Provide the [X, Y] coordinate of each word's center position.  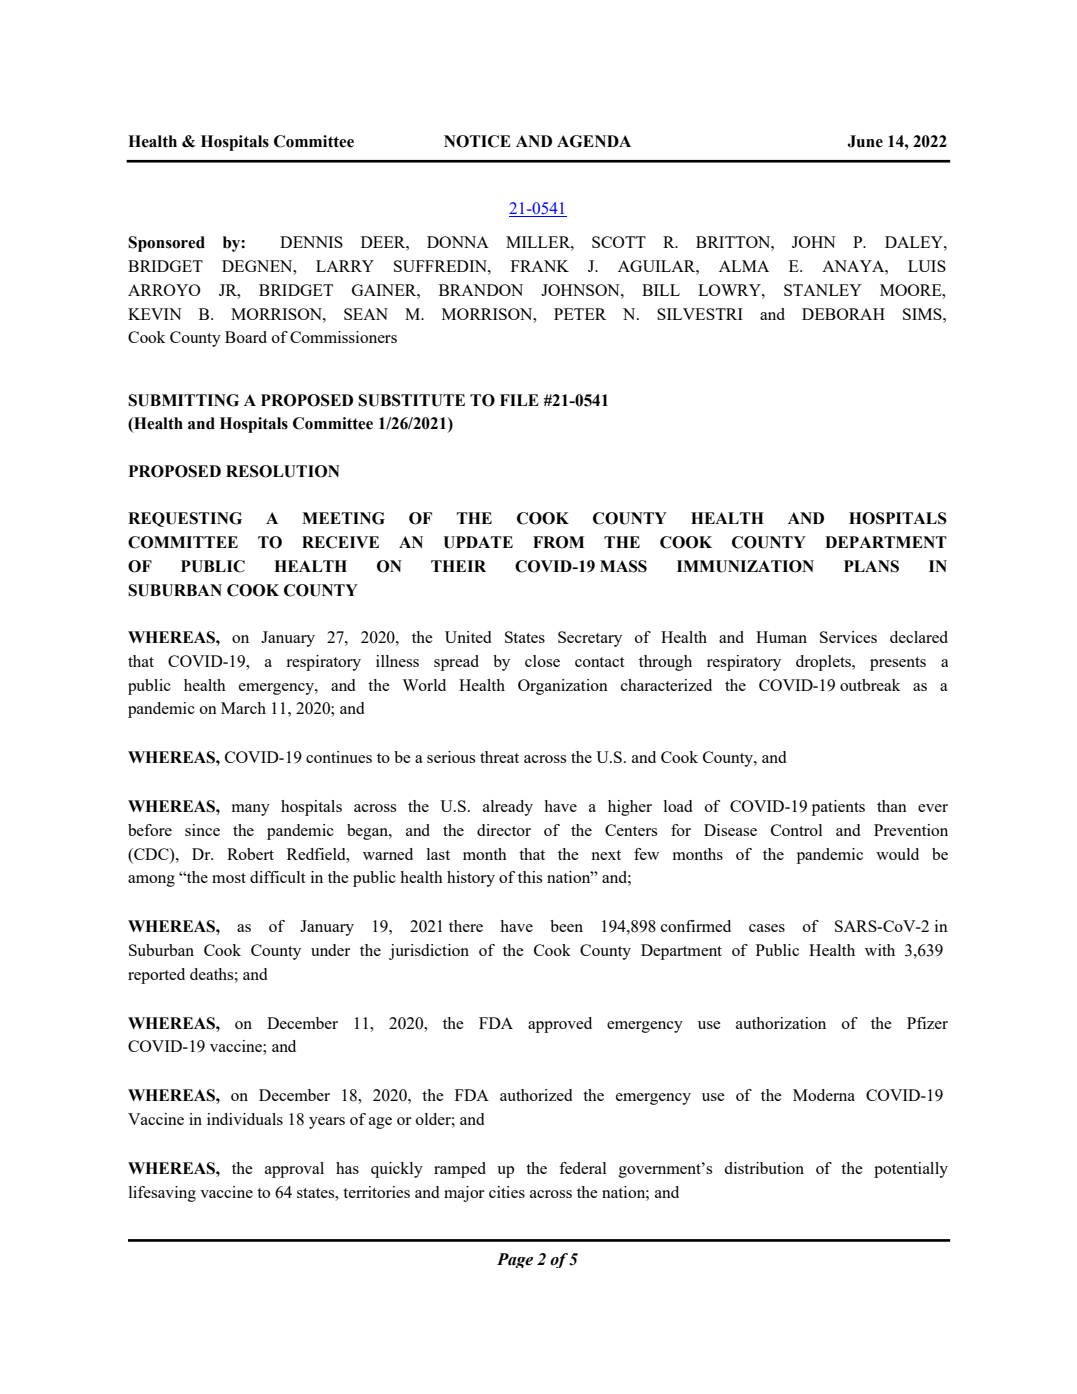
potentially [911, 1170]
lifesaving [162, 1194]
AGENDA [594, 141]
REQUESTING [185, 519]
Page [515, 1260]
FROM [558, 542]
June [865, 141]
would [897, 854]
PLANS [871, 566]
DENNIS [311, 242]
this [530, 877]
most [229, 878]
